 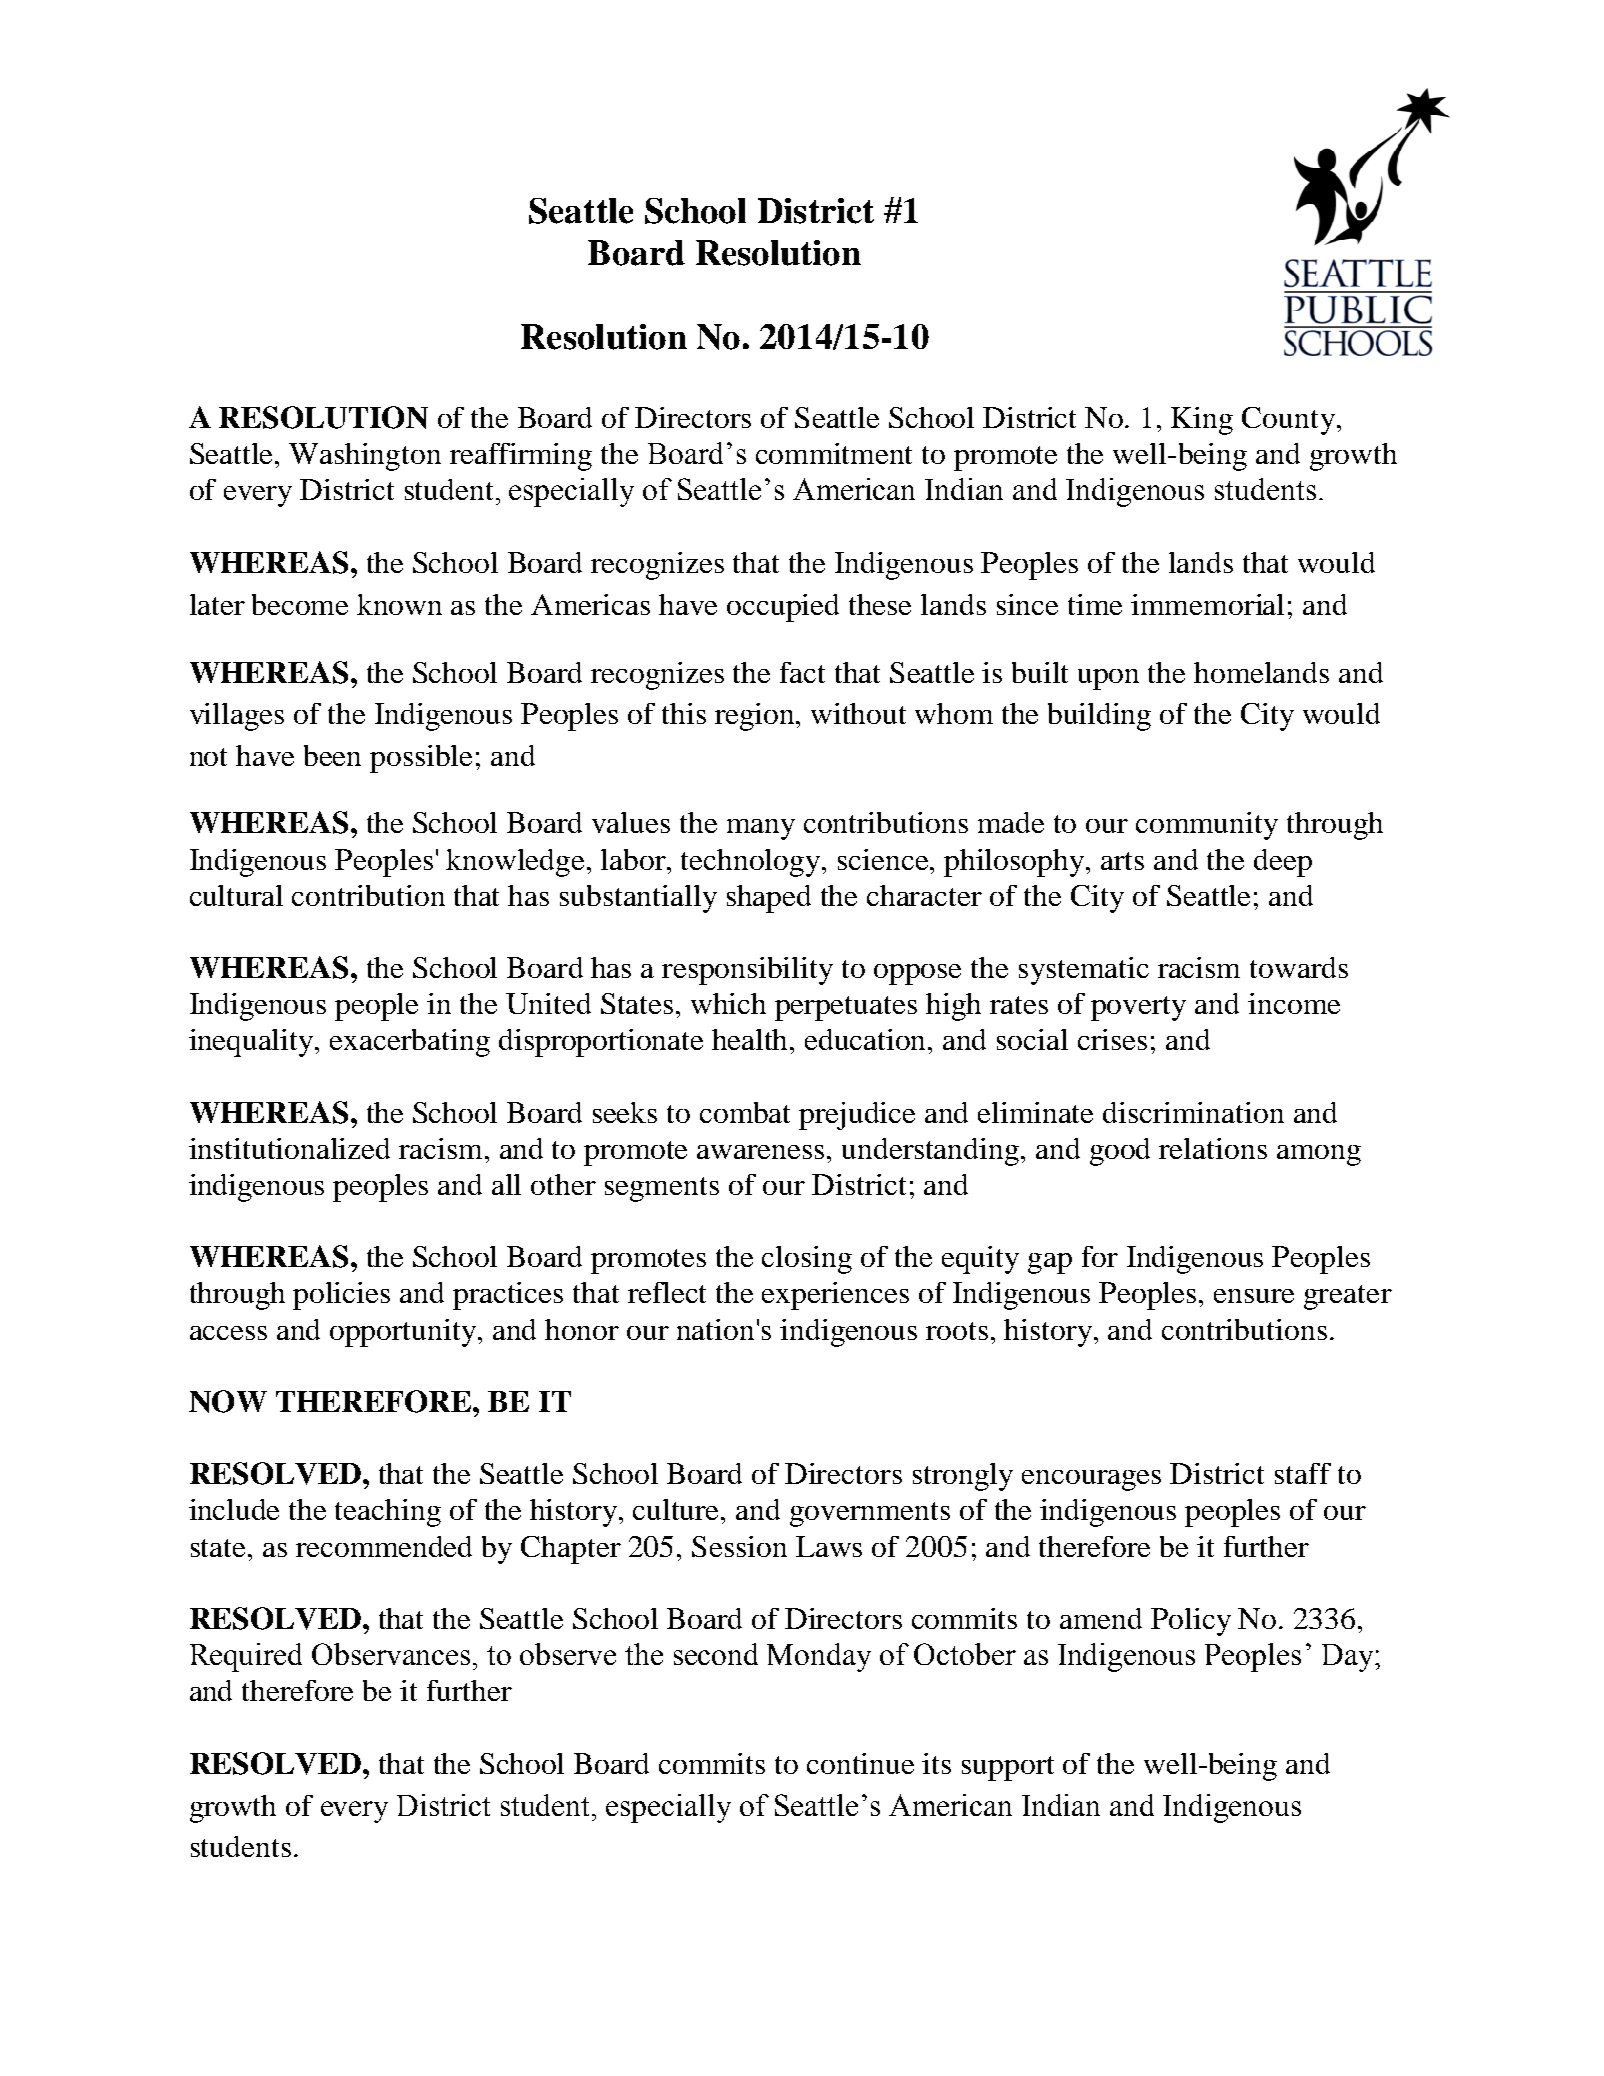 What do you see at coordinates (1213, 1148) in the page?
I see `relations` at bounding box center [1213, 1148].
